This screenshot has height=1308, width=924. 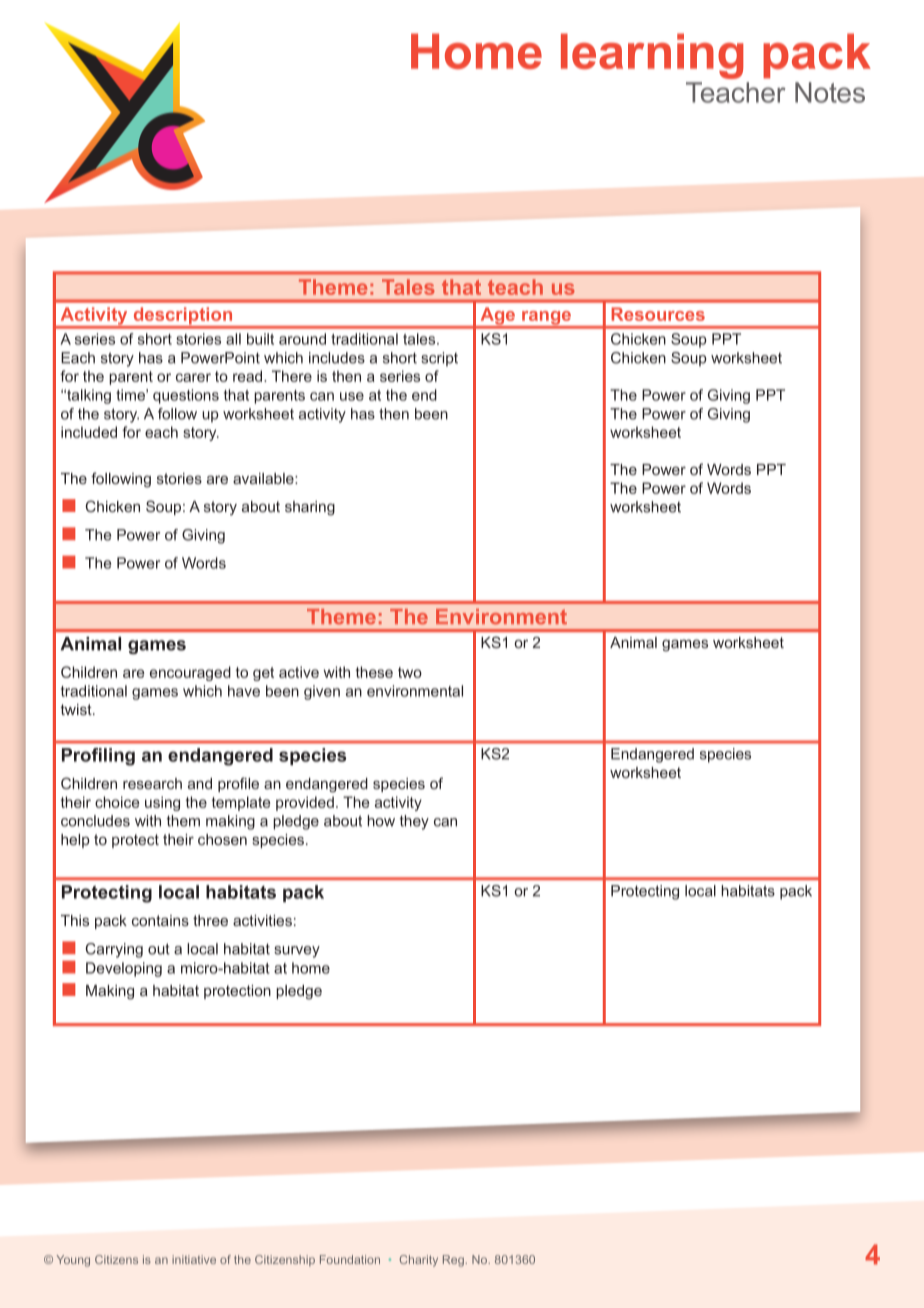 What do you see at coordinates (652, 56) in the screenshot?
I see `learning` at bounding box center [652, 56].
